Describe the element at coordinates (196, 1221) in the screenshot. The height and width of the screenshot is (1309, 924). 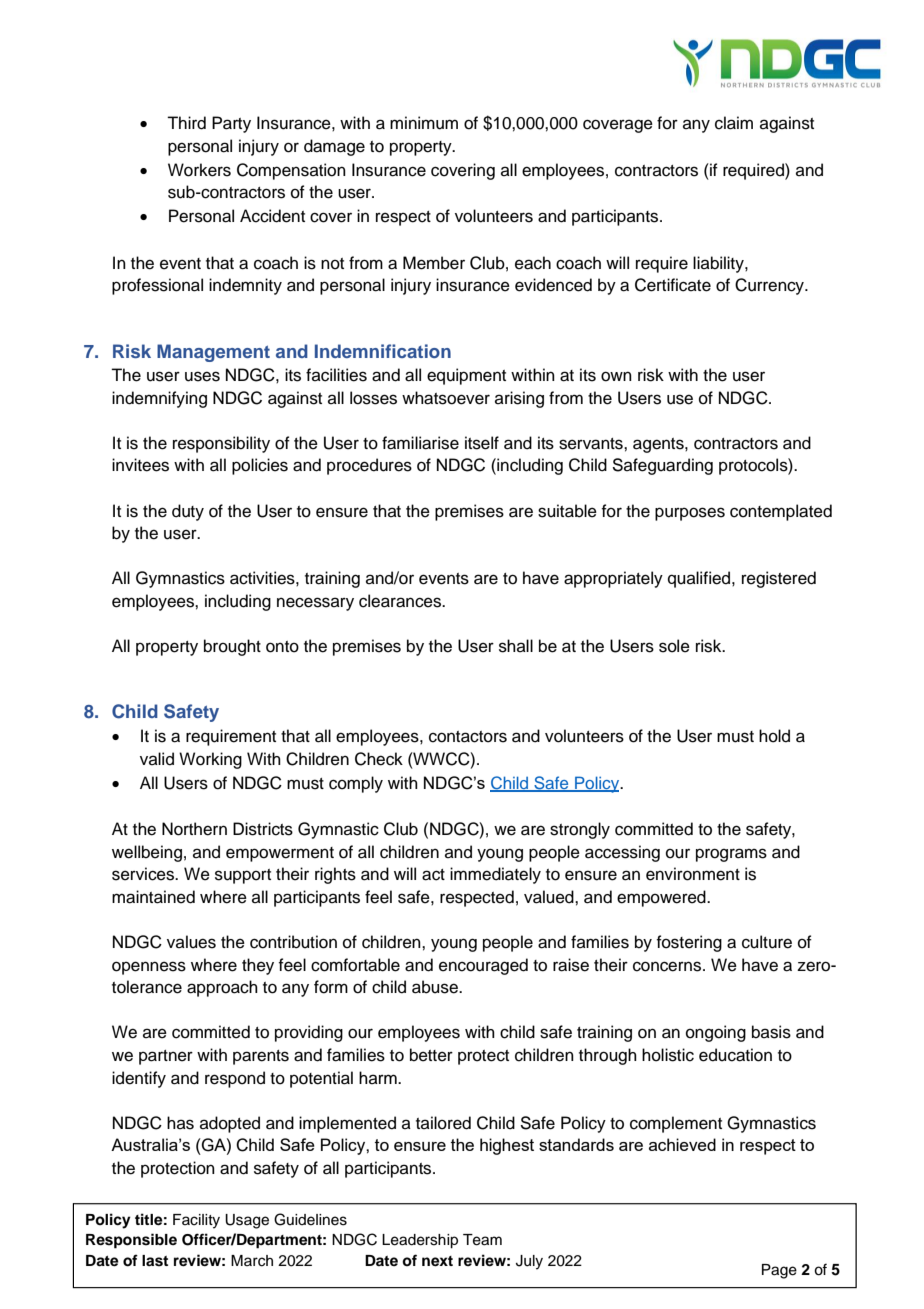
I see `Facility` at that location.
